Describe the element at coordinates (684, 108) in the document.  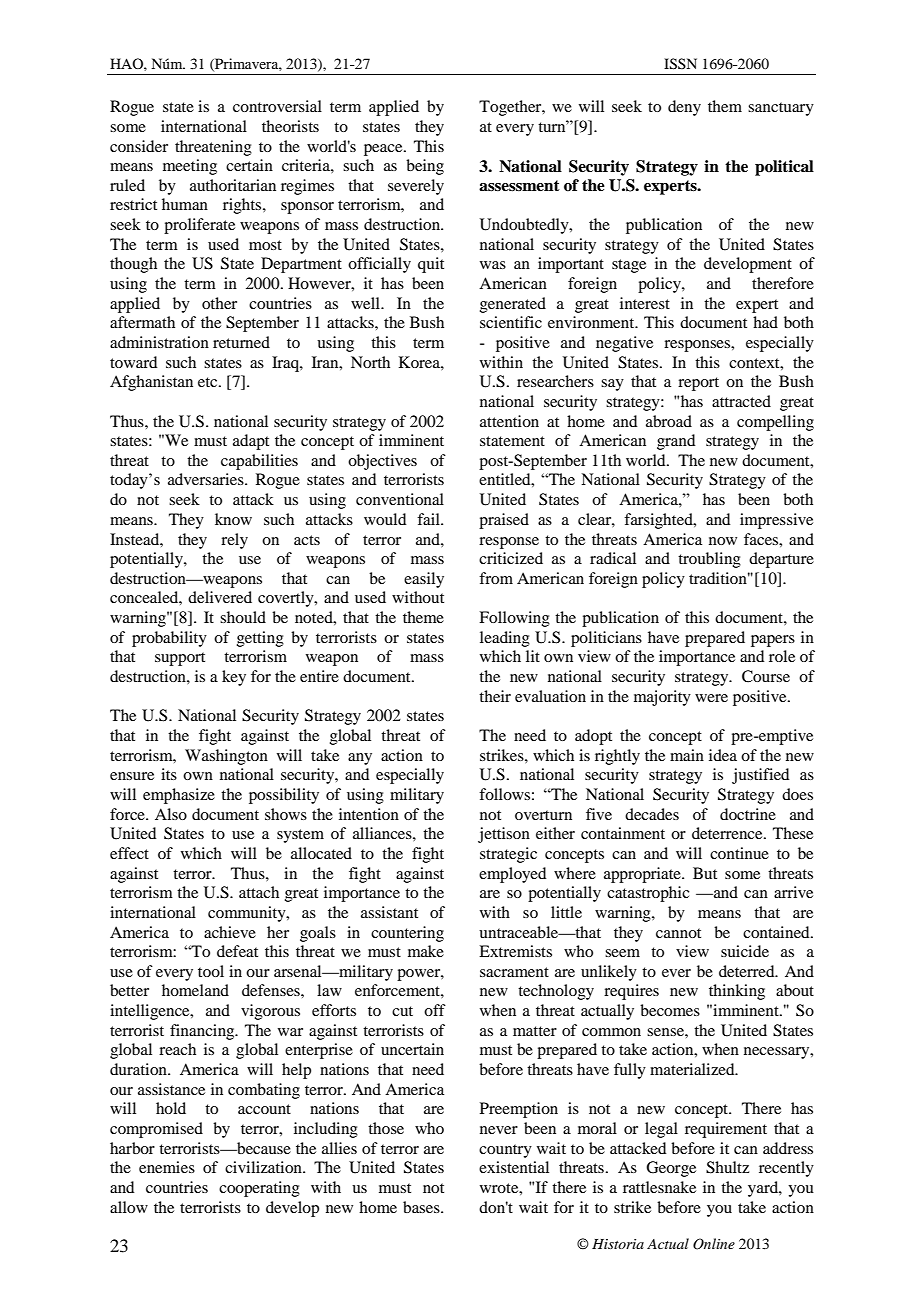
I see `deny` at that location.
